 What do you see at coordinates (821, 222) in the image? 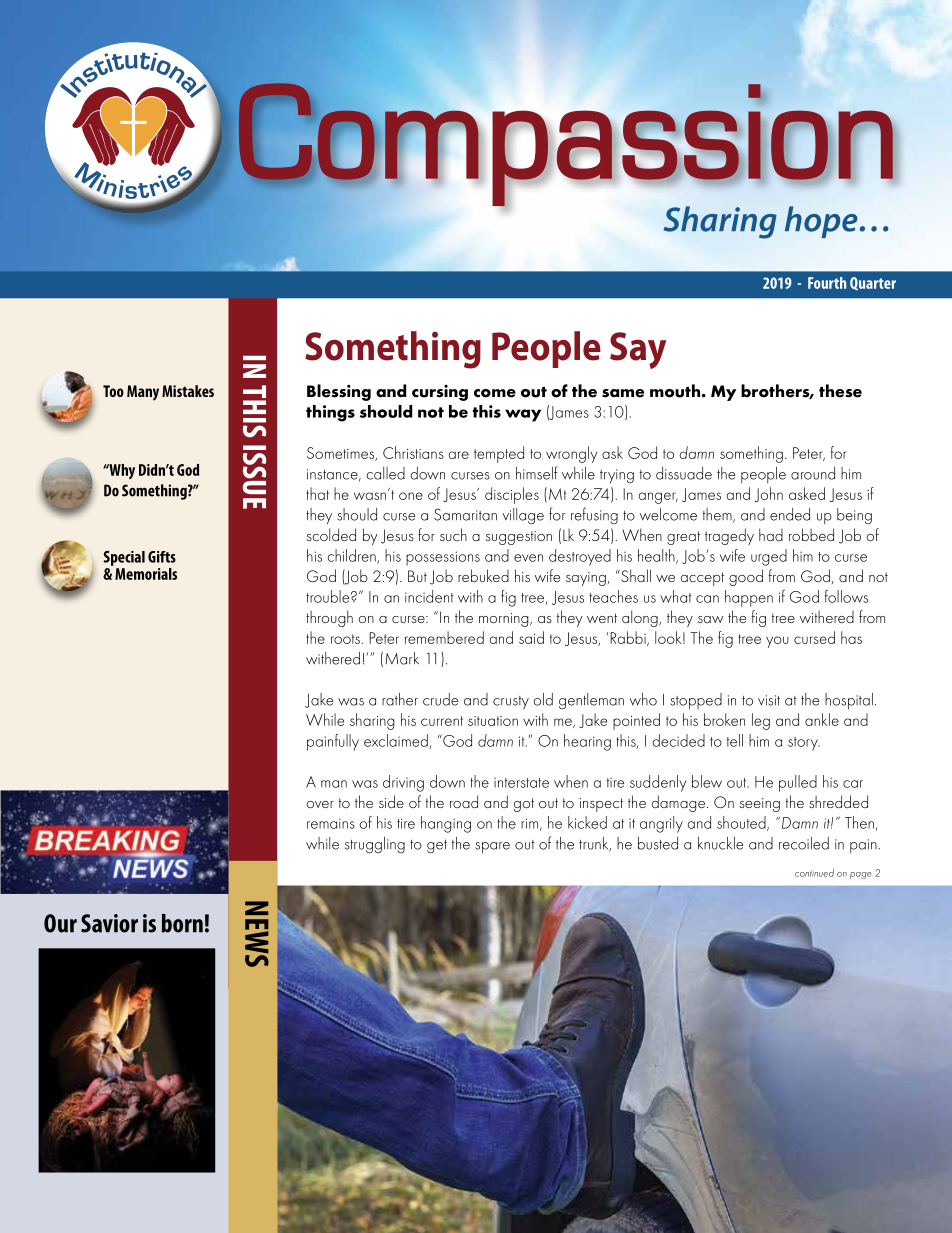
I see `hope` at bounding box center [821, 222].
